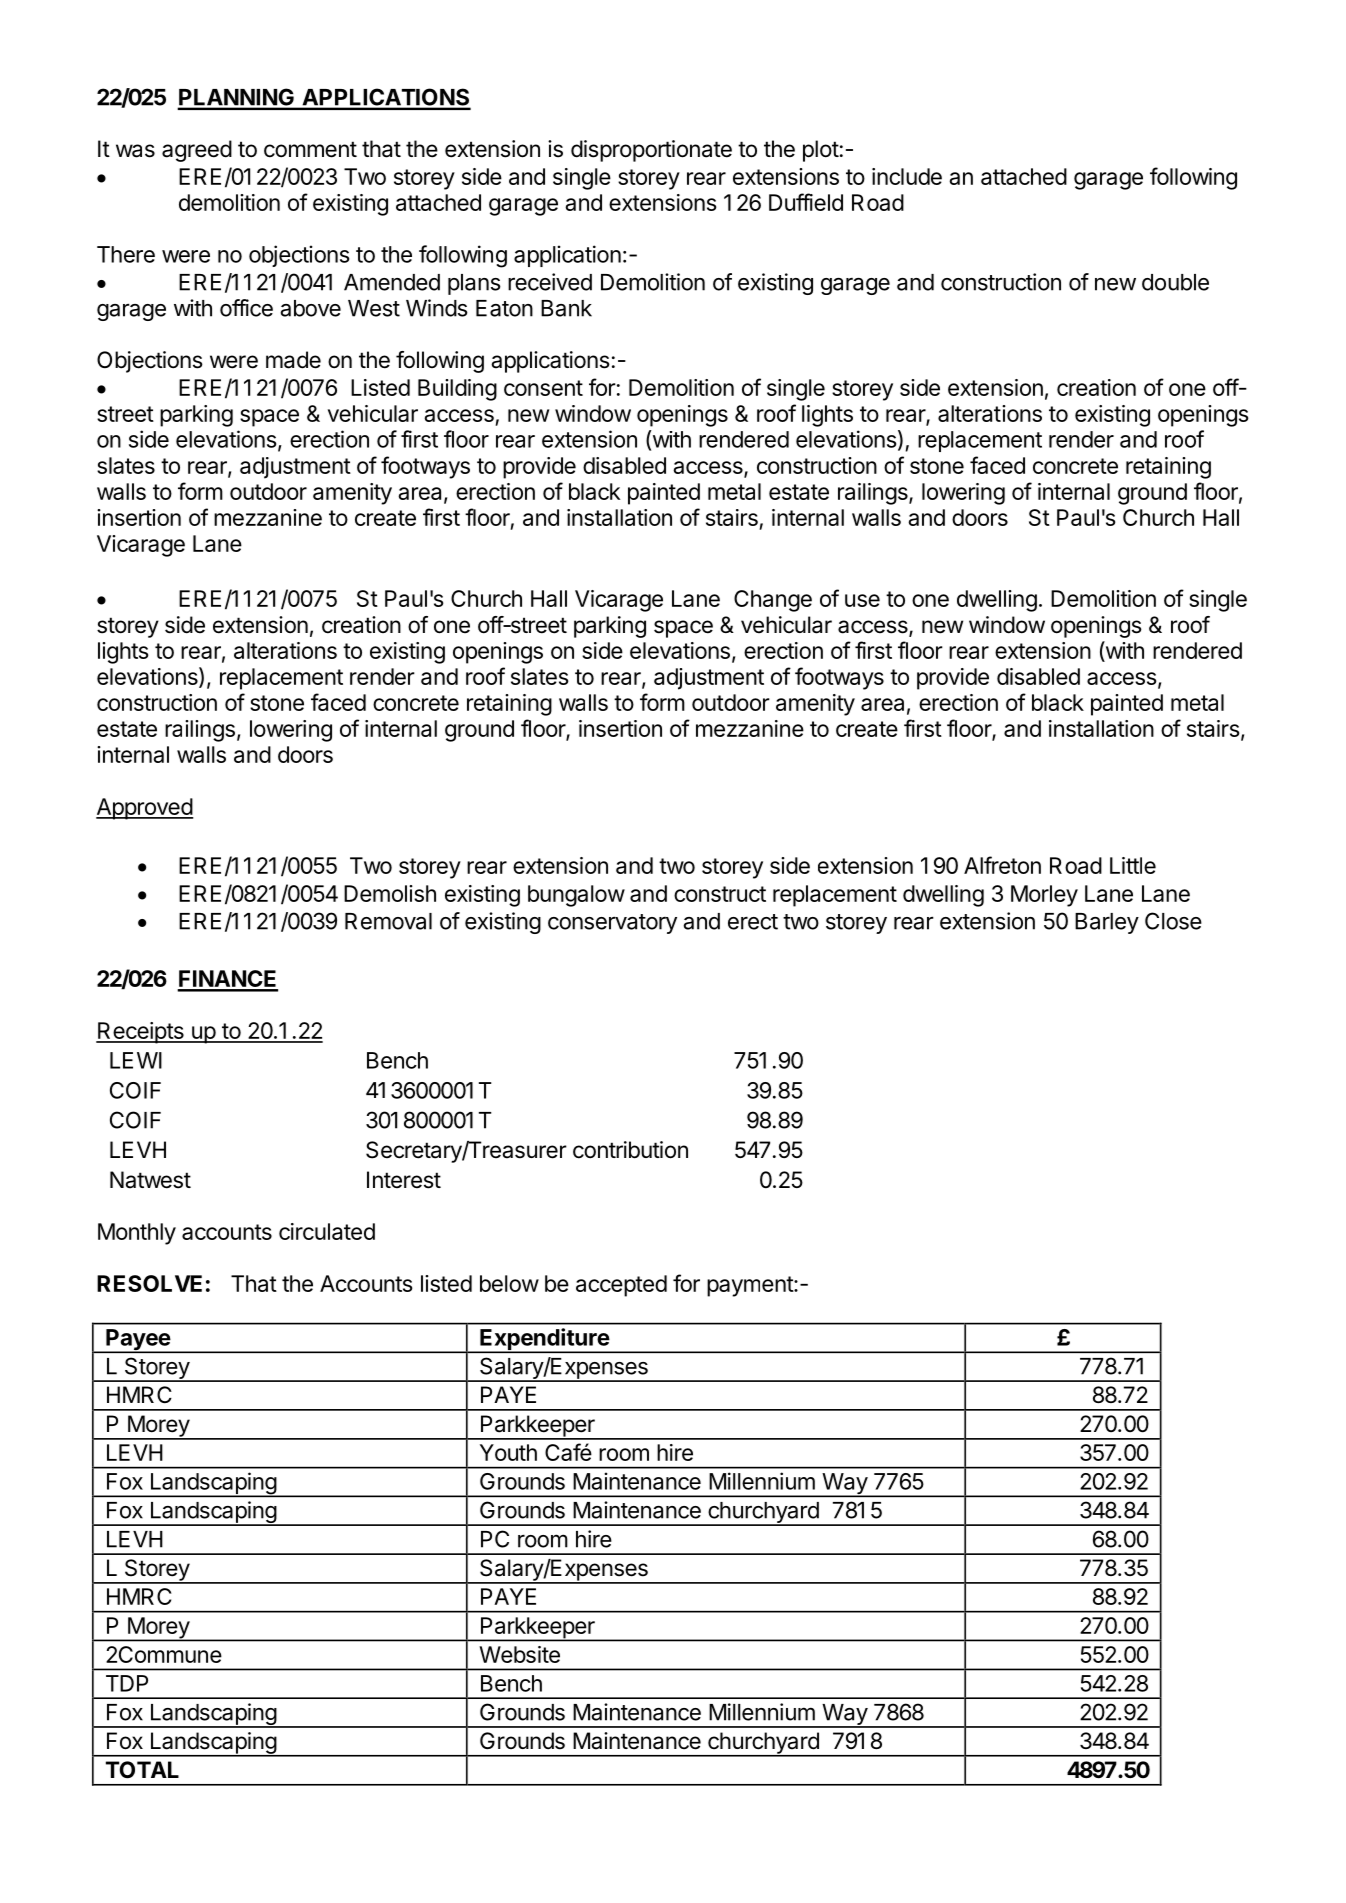  I want to click on accepted, so click(621, 1286).
